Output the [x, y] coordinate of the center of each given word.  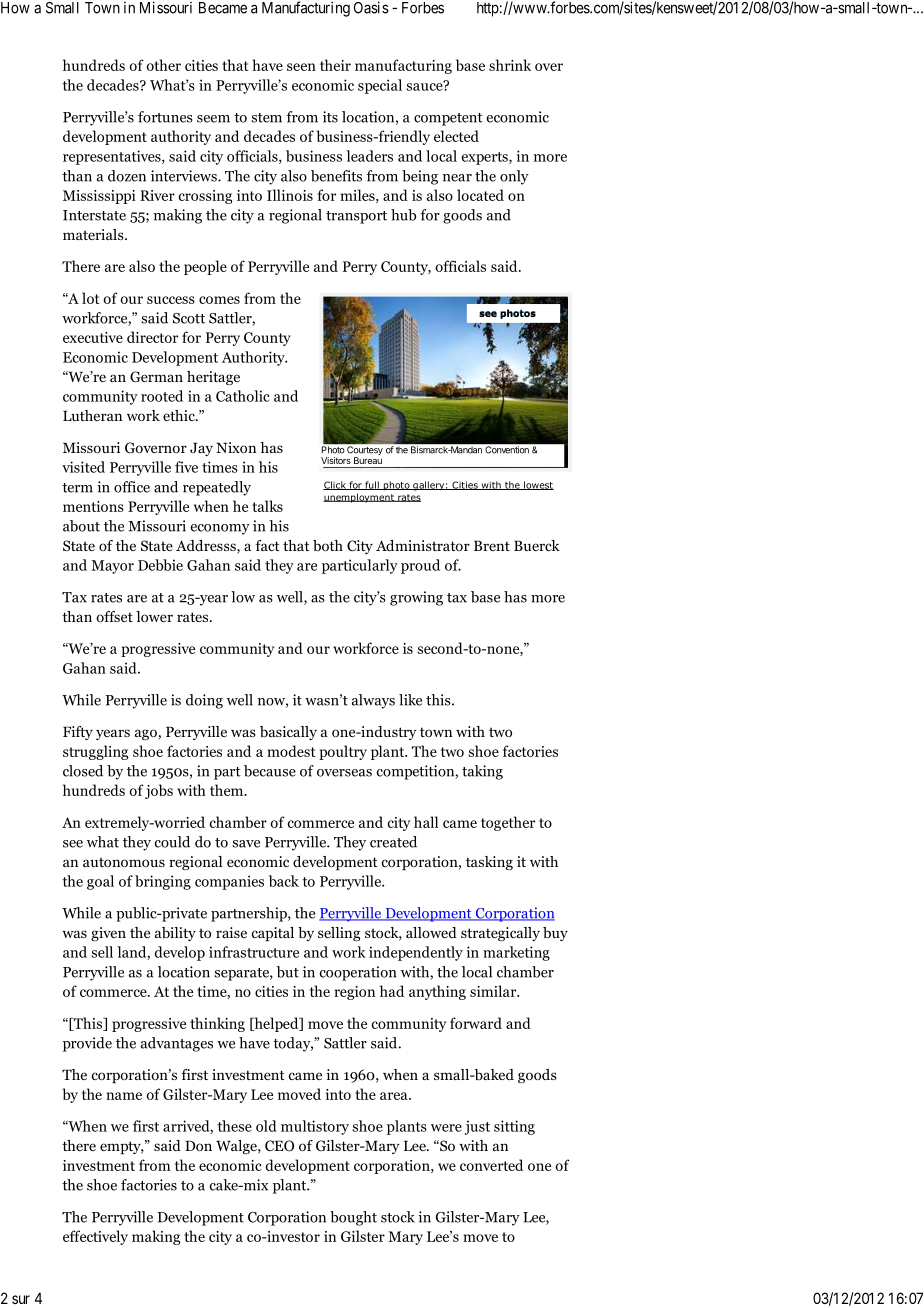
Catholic [242, 396]
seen [301, 67]
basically [288, 733]
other [163, 65]
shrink [510, 65]
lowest [538, 485]
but [288, 972]
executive [93, 337]
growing [416, 598]
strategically [500, 934]
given [108, 934]
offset [114, 616]
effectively [95, 1237]
